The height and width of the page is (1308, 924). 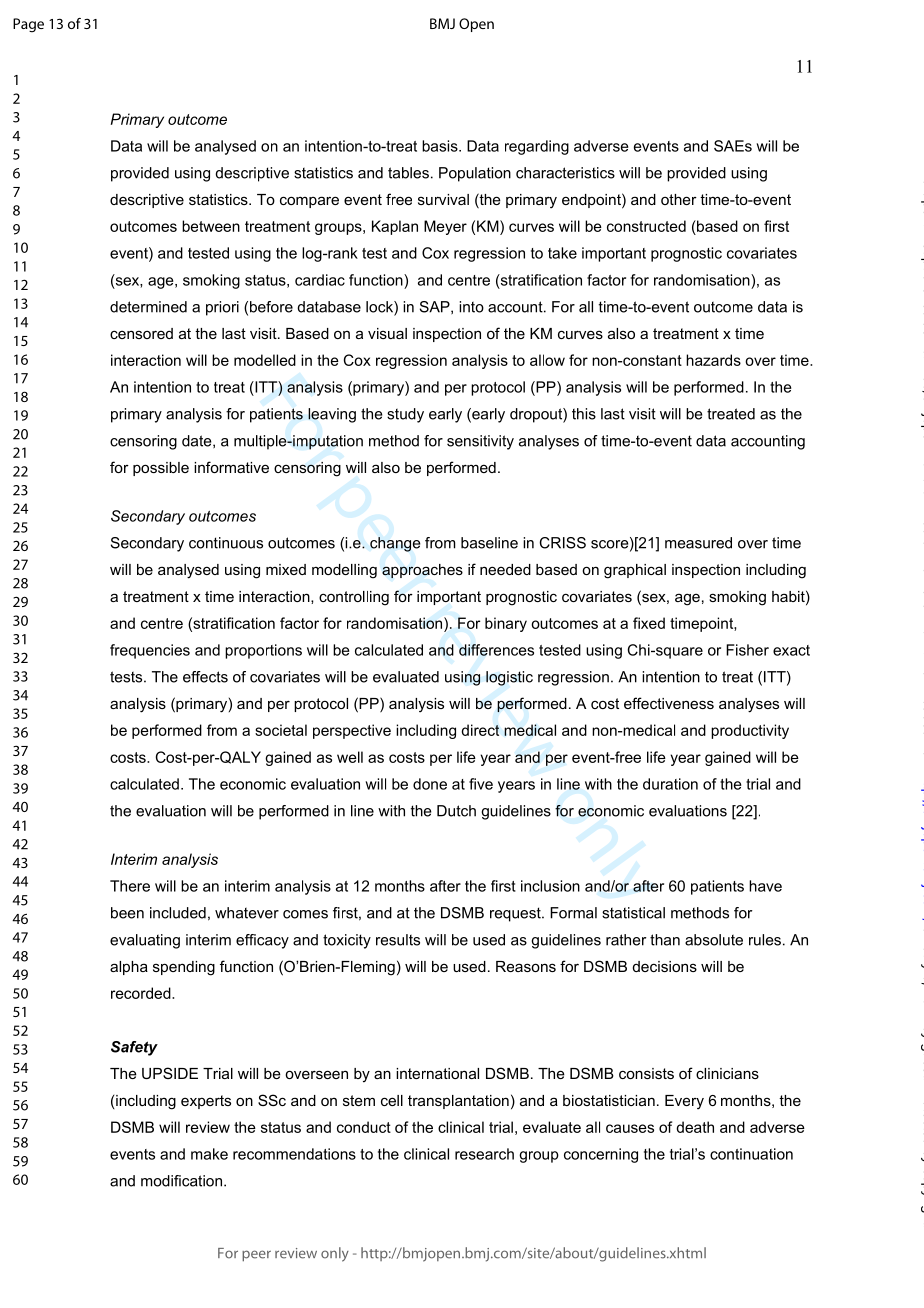 I want to click on basis, so click(x=441, y=146).
